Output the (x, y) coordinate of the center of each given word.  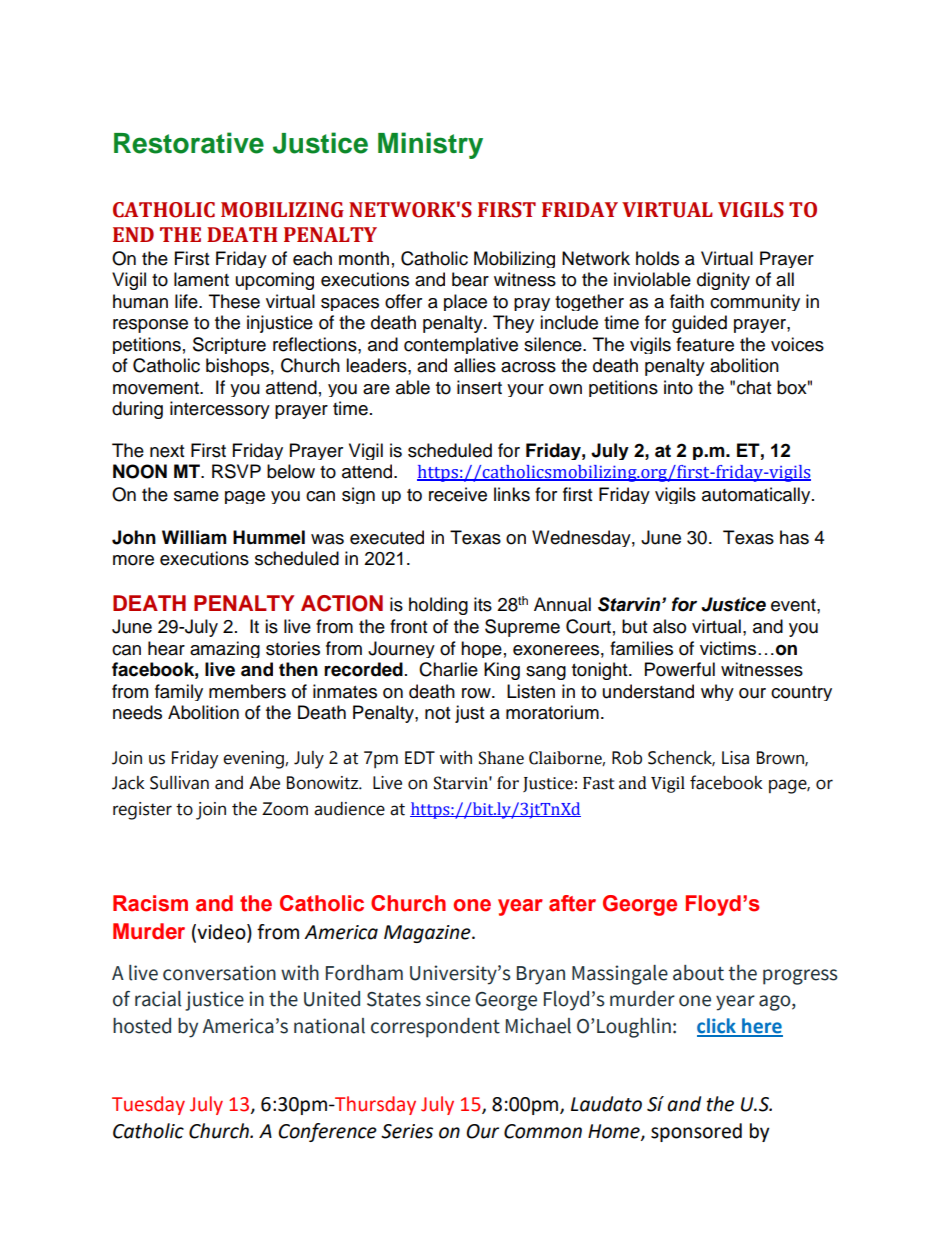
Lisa (735, 758)
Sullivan (179, 783)
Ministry (430, 145)
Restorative (189, 143)
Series (407, 1131)
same (196, 496)
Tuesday (148, 1105)
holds (657, 258)
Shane (501, 758)
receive (458, 494)
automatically (757, 495)
